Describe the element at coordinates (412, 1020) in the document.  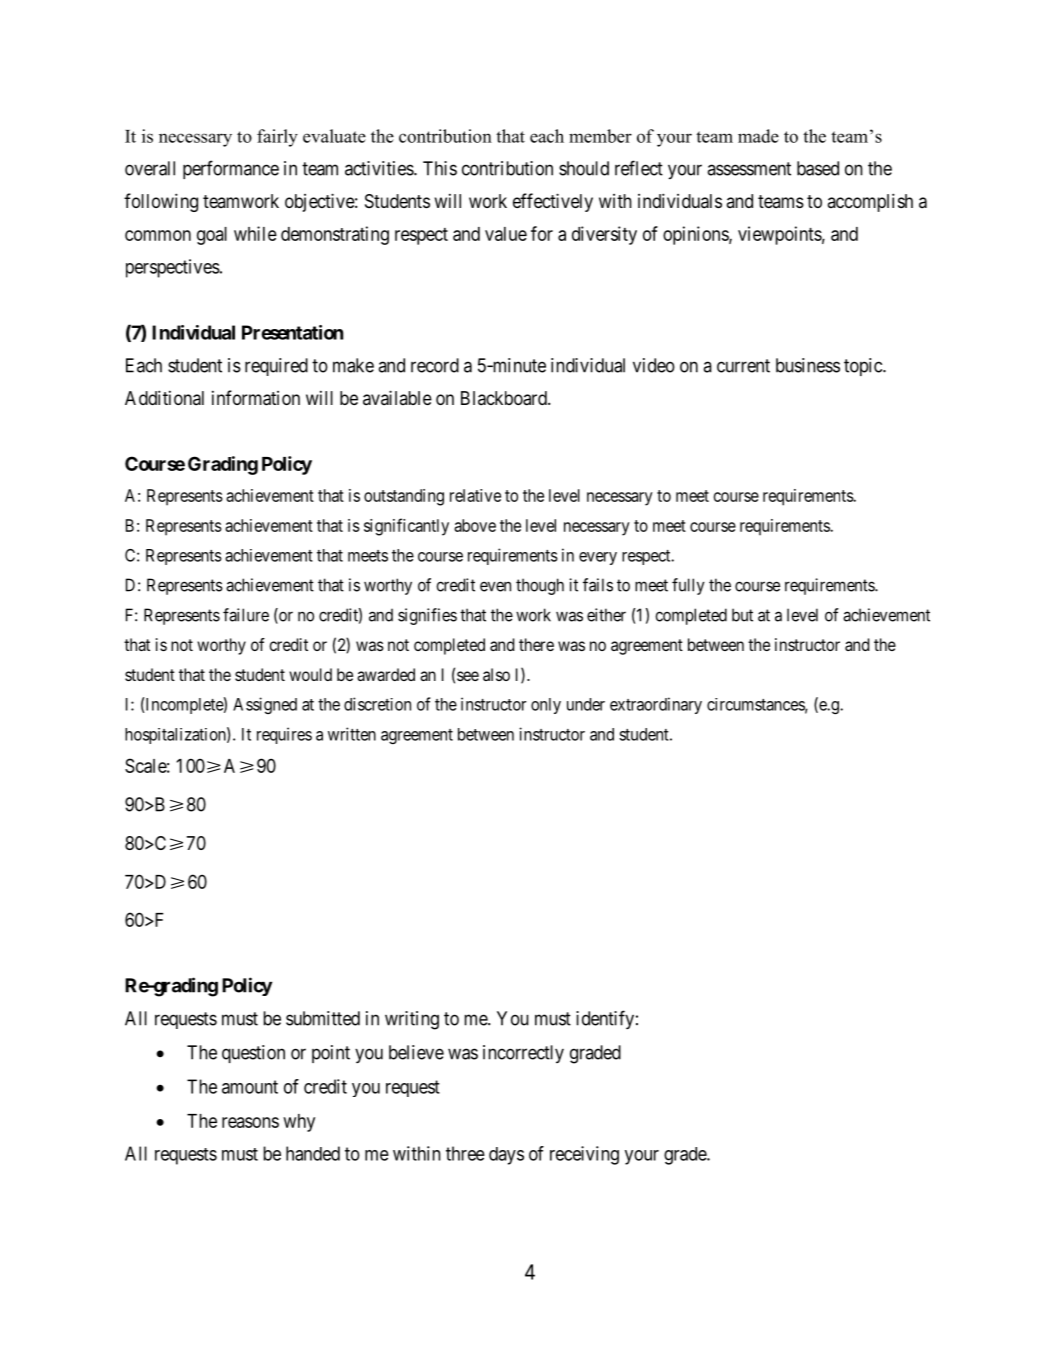
I see `writing` at that location.
